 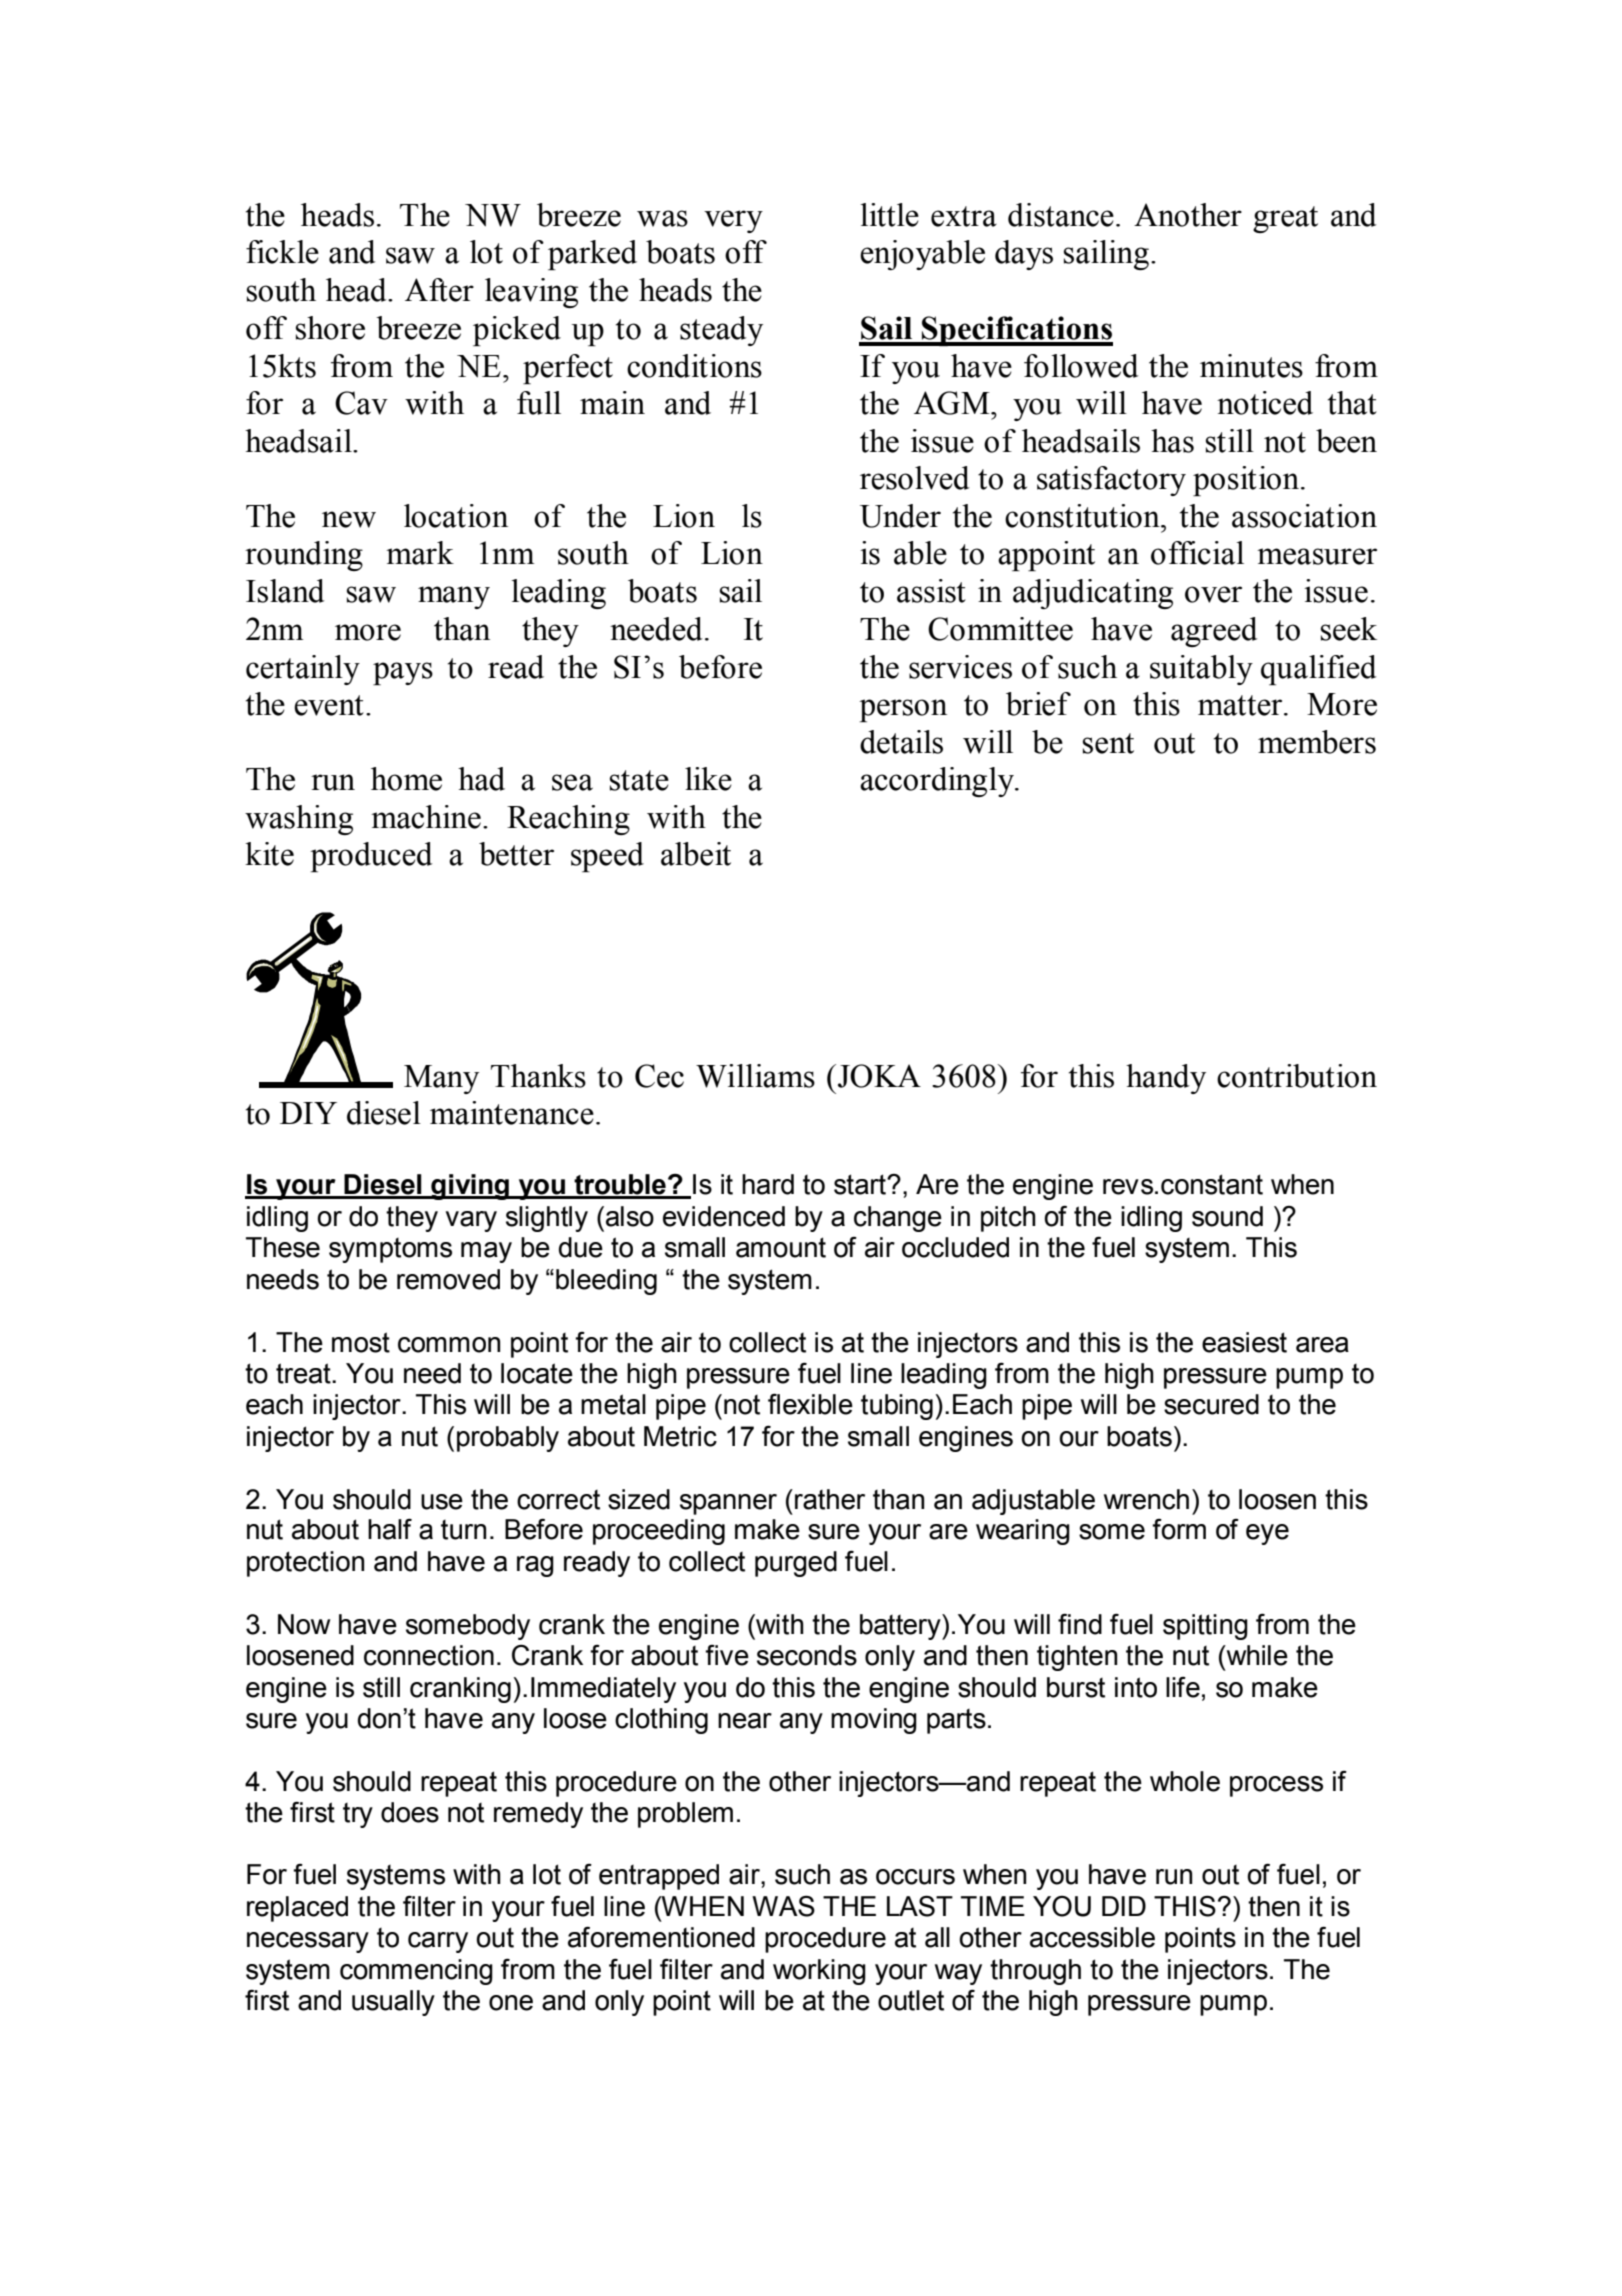 I want to click on form, so click(x=1179, y=1529).
